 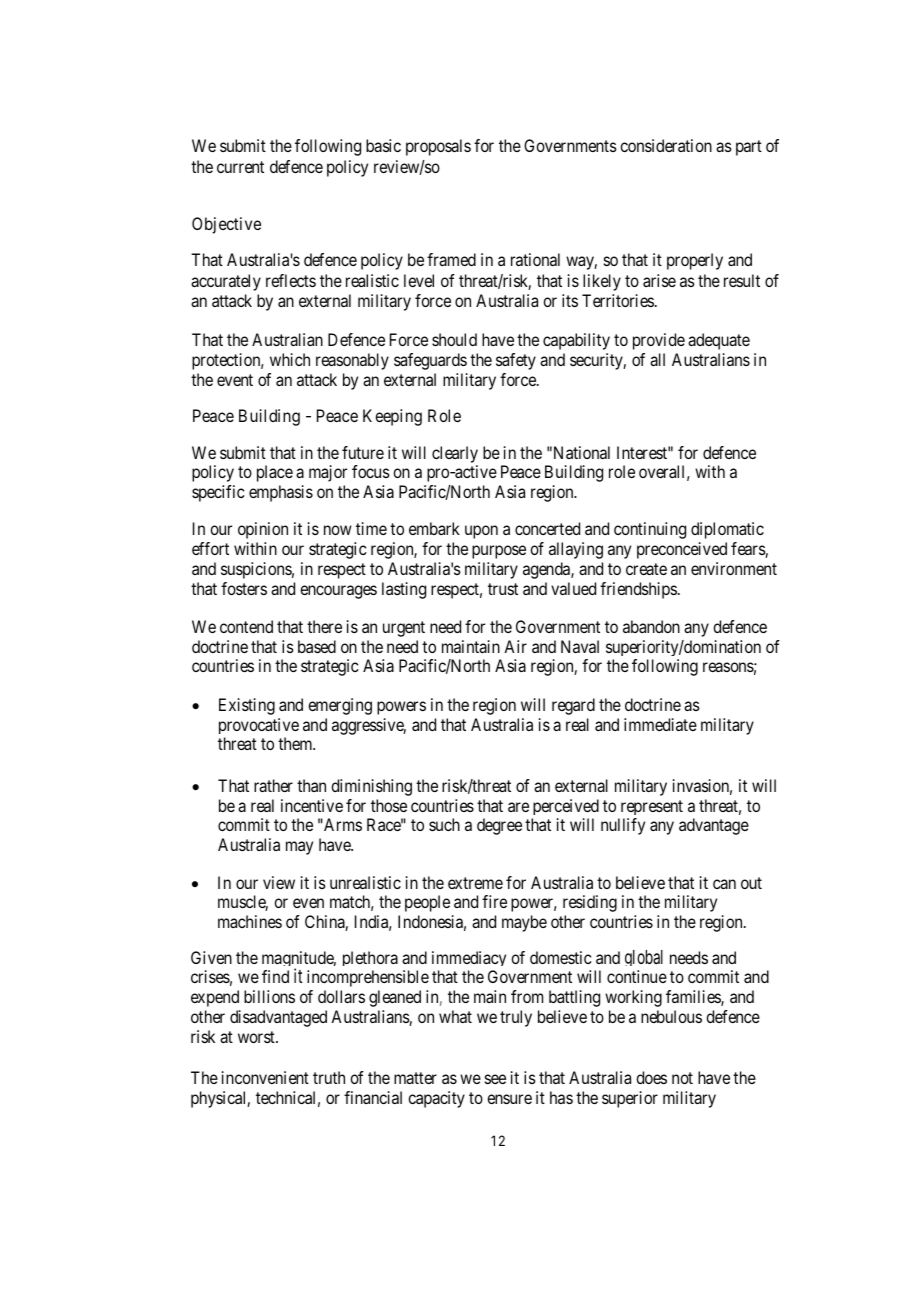 I want to click on consideration, so click(x=666, y=145).
